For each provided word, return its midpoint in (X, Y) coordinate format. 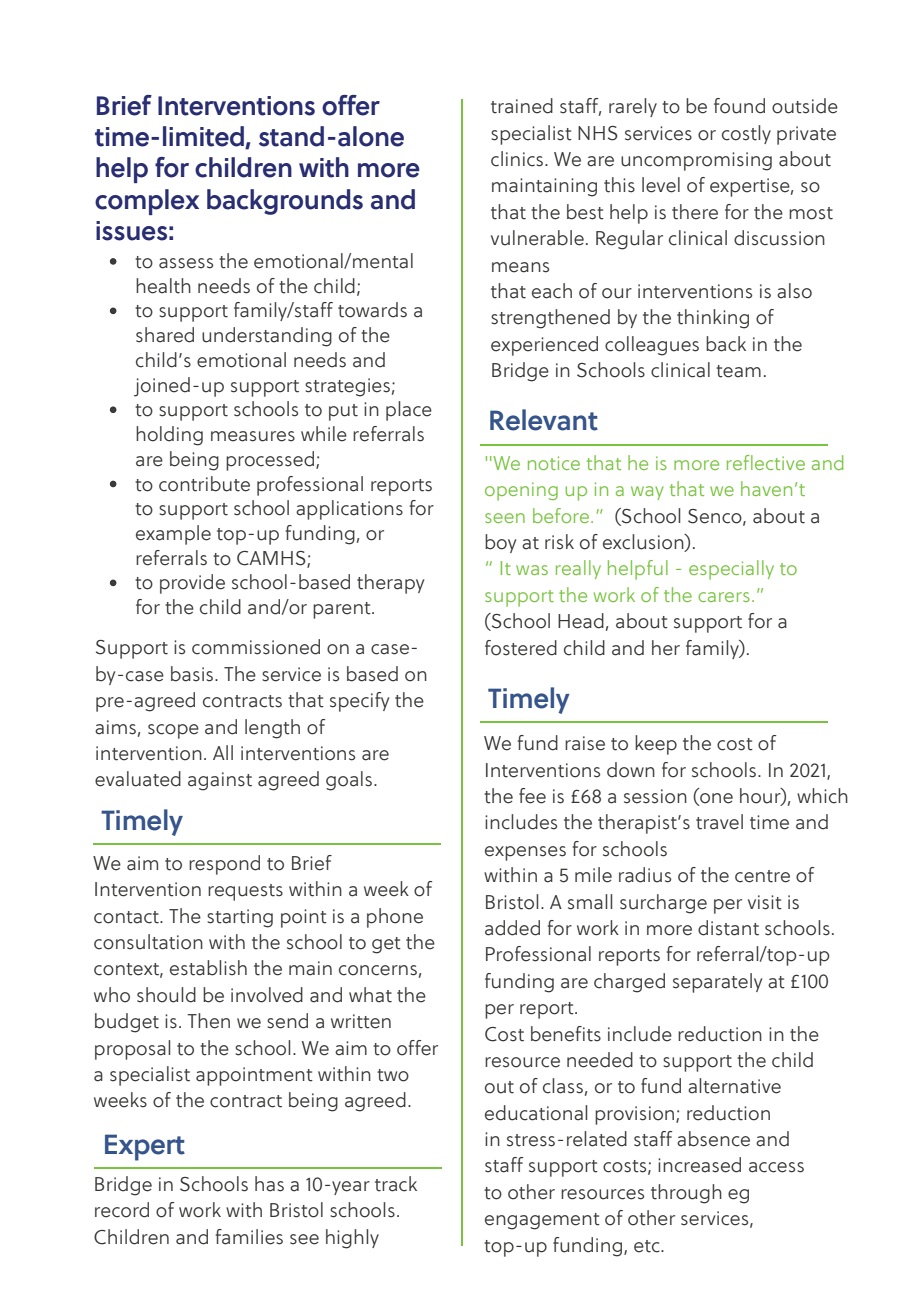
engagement (542, 1221)
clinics (517, 159)
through (686, 1194)
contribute (204, 484)
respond (224, 865)
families (249, 1237)
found (739, 106)
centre (762, 876)
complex (147, 202)
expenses (525, 853)
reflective (766, 462)
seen (505, 518)
